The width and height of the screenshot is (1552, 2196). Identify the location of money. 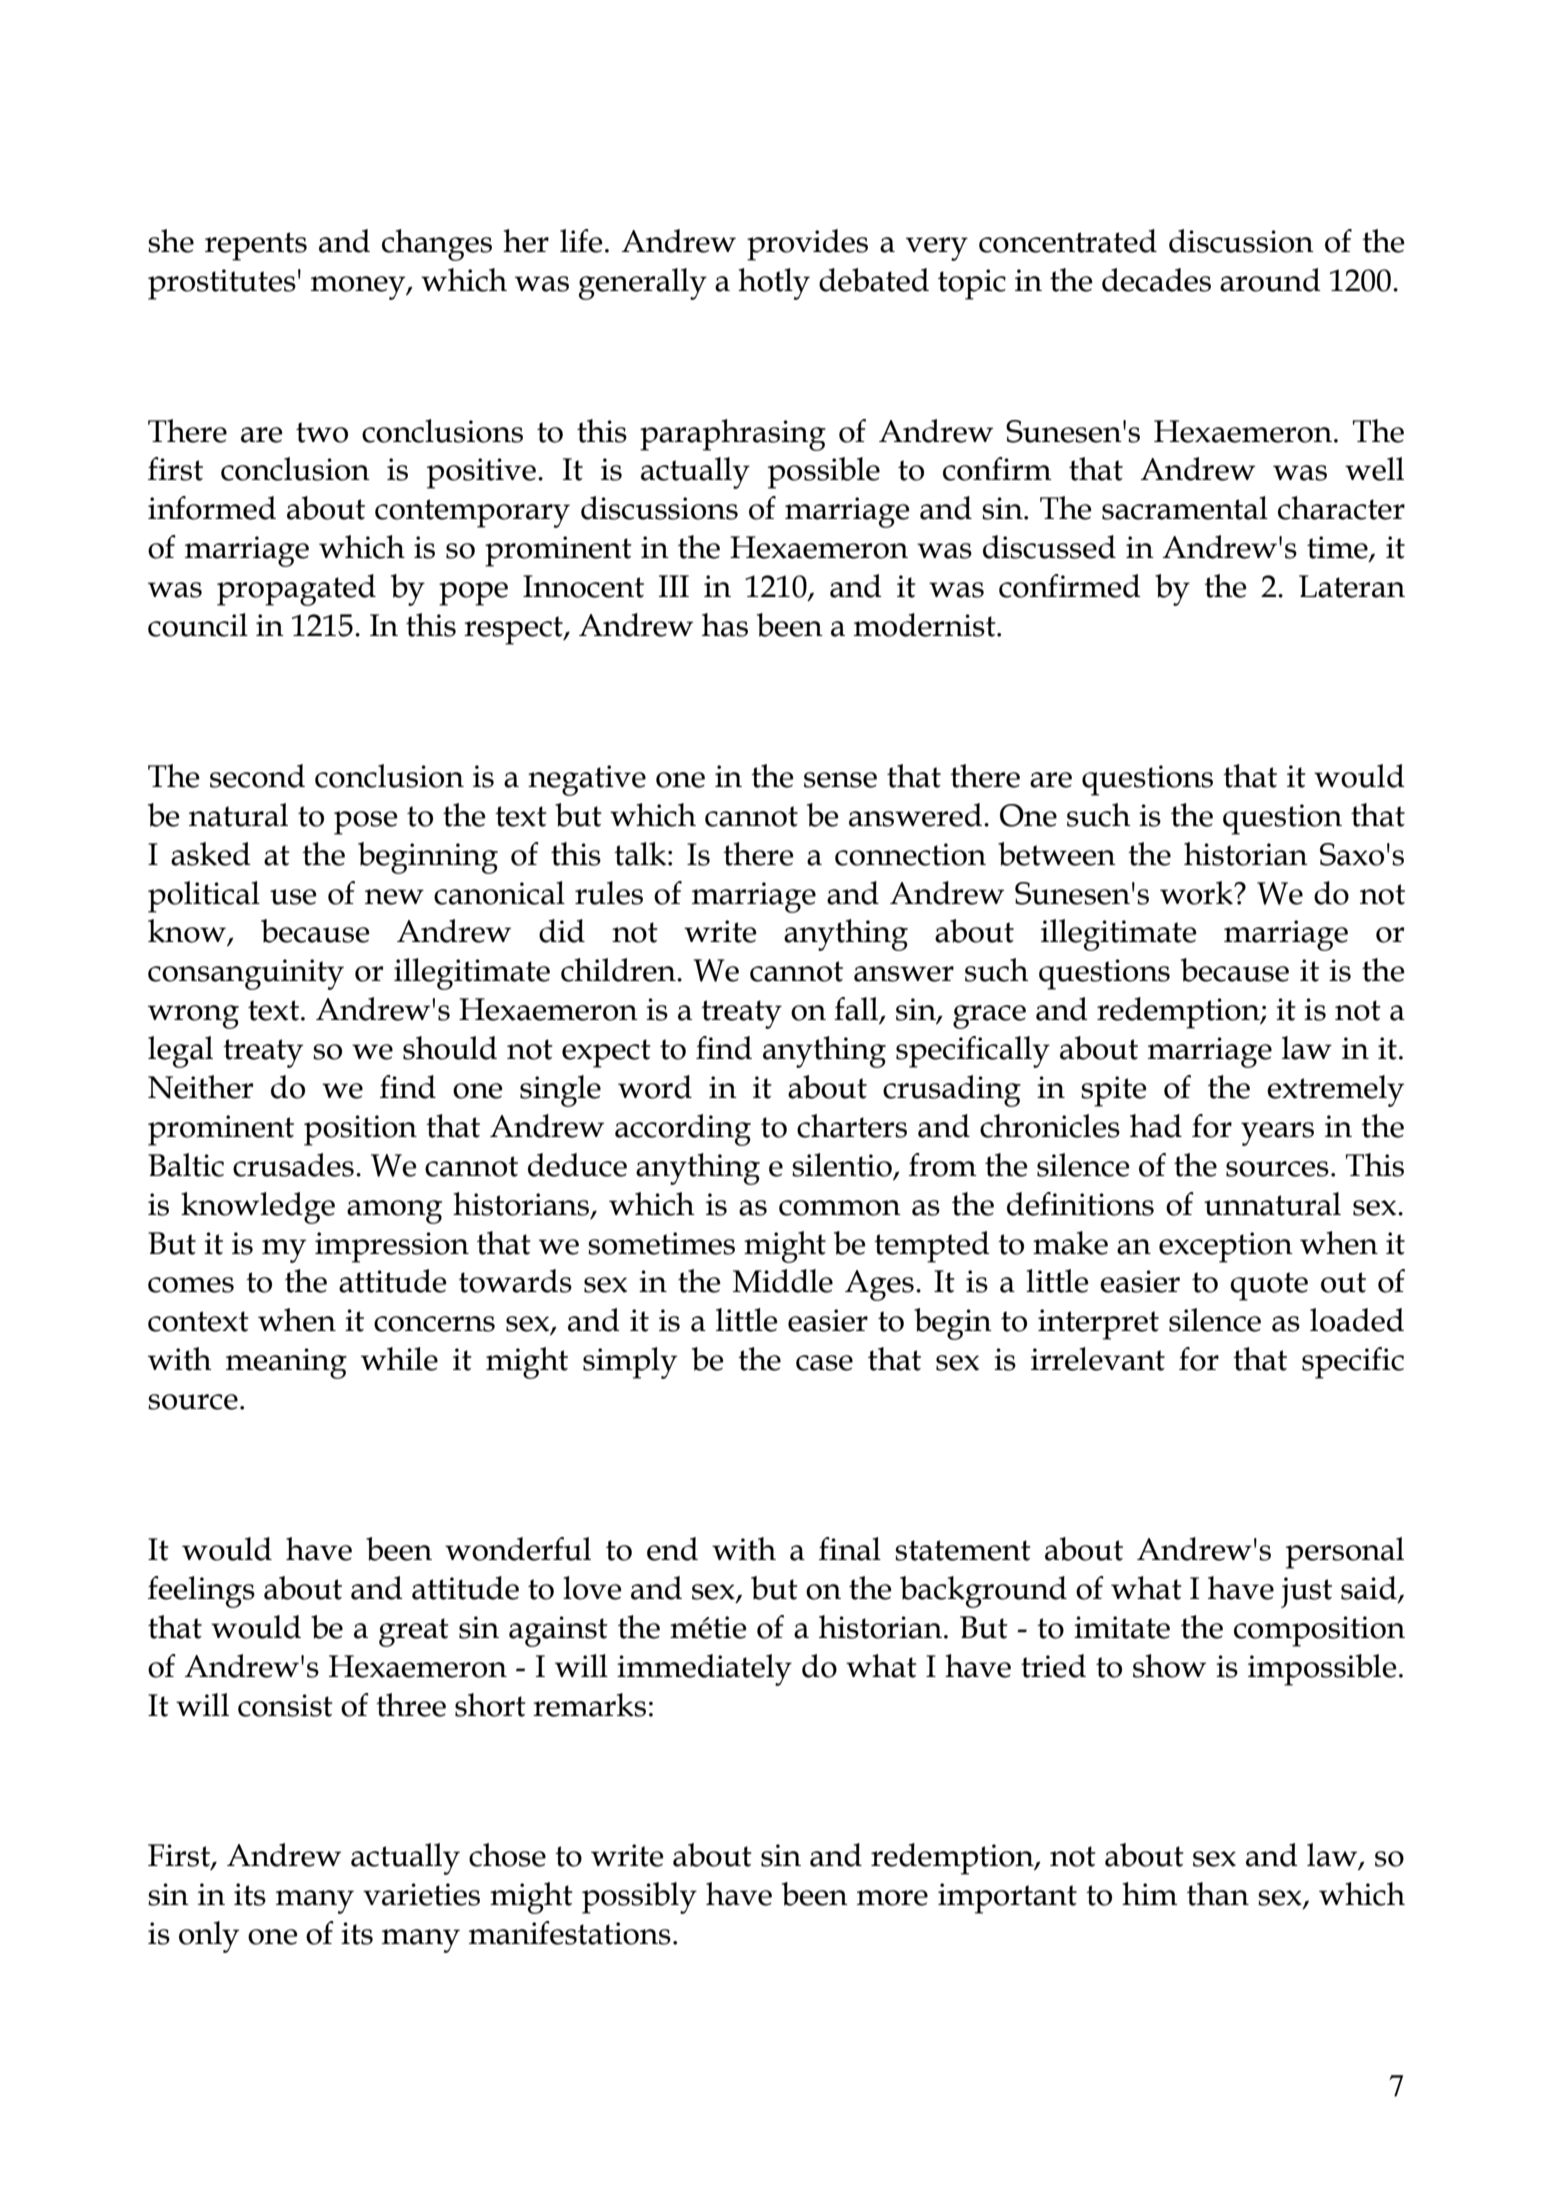
(359, 288).
